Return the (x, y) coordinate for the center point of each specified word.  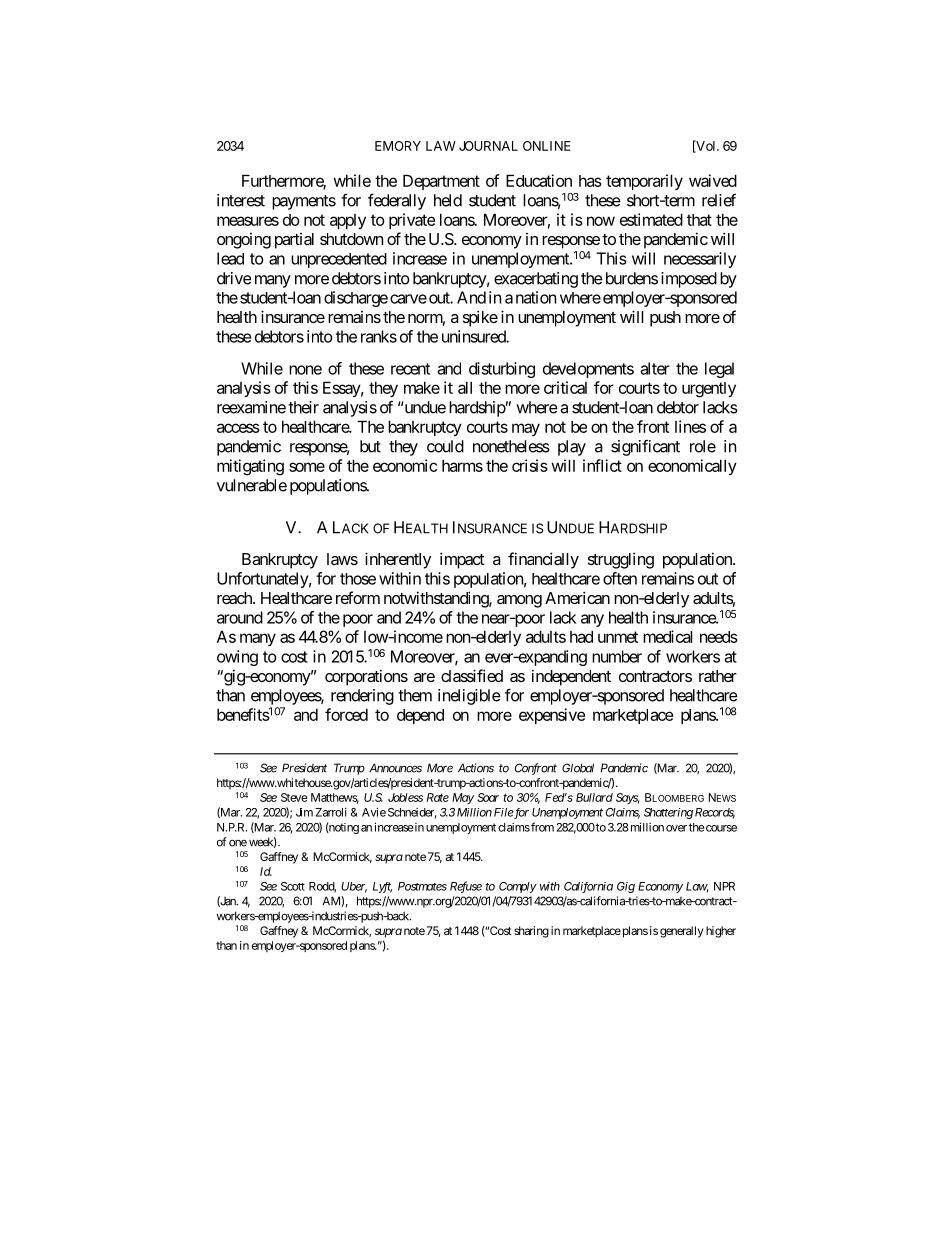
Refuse (466, 887)
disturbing (502, 370)
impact (462, 560)
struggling (621, 560)
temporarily (644, 182)
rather (718, 676)
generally (682, 932)
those (358, 579)
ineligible (469, 697)
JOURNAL (488, 146)
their (303, 407)
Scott (293, 886)
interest (241, 200)
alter (655, 368)
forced (346, 714)
